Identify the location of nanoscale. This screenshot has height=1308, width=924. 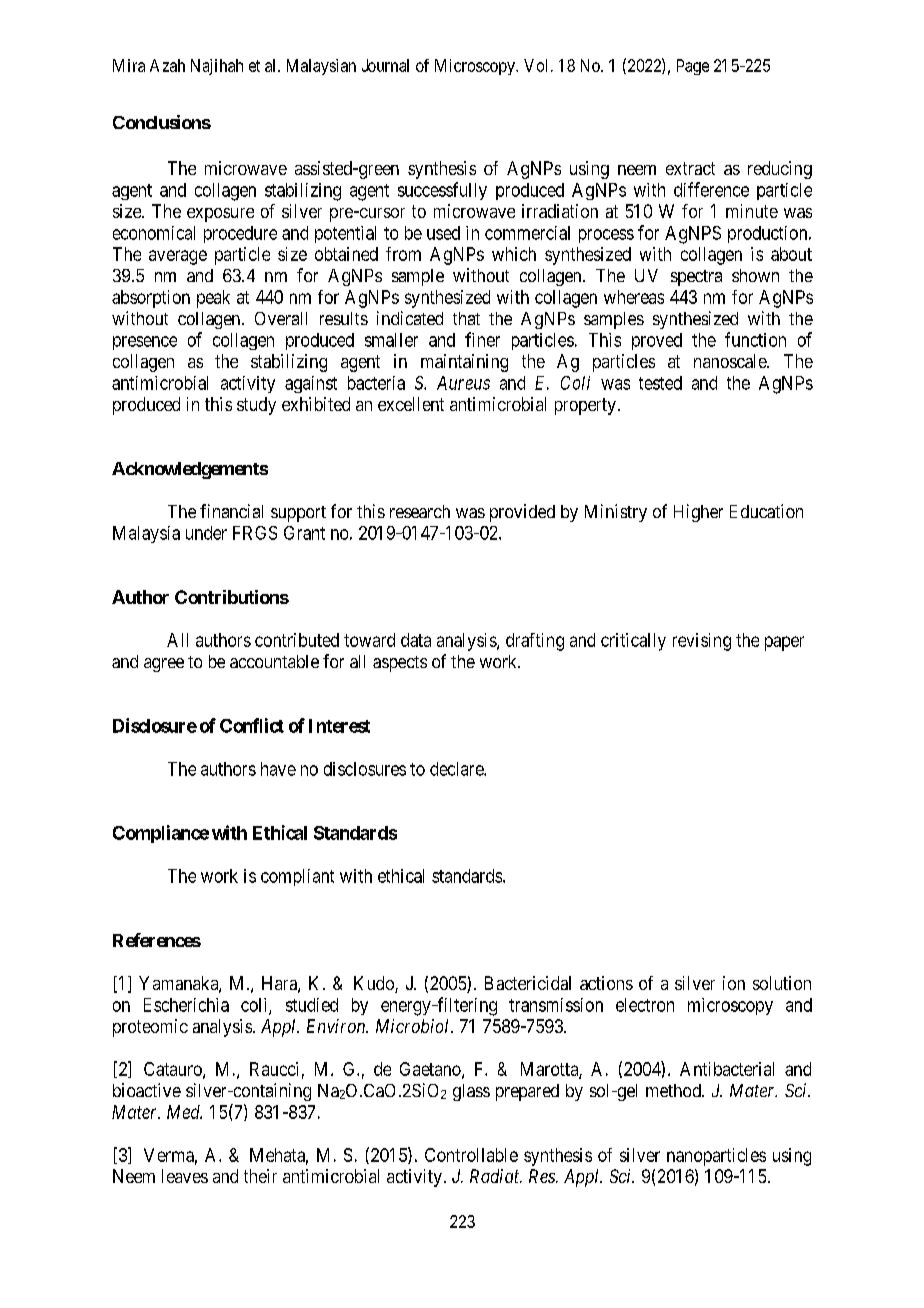
(731, 361).
